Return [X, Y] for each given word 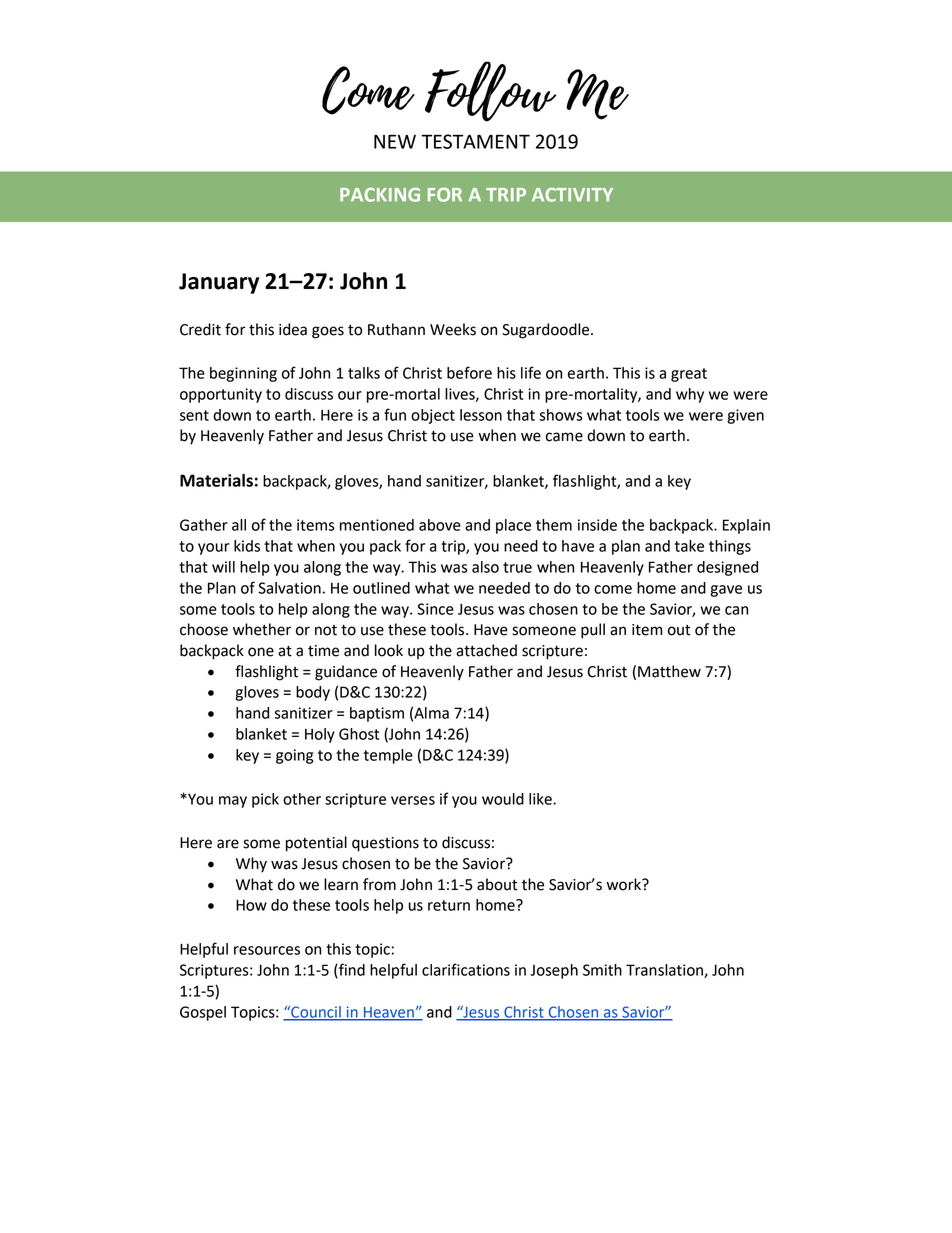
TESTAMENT [475, 141]
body [313, 693]
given [745, 416]
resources [267, 950]
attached [486, 650]
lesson [481, 415]
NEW [395, 142]
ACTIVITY [572, 195]
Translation [665, 971]
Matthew [669, 671]
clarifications [466, 969]
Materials [216, 480]
